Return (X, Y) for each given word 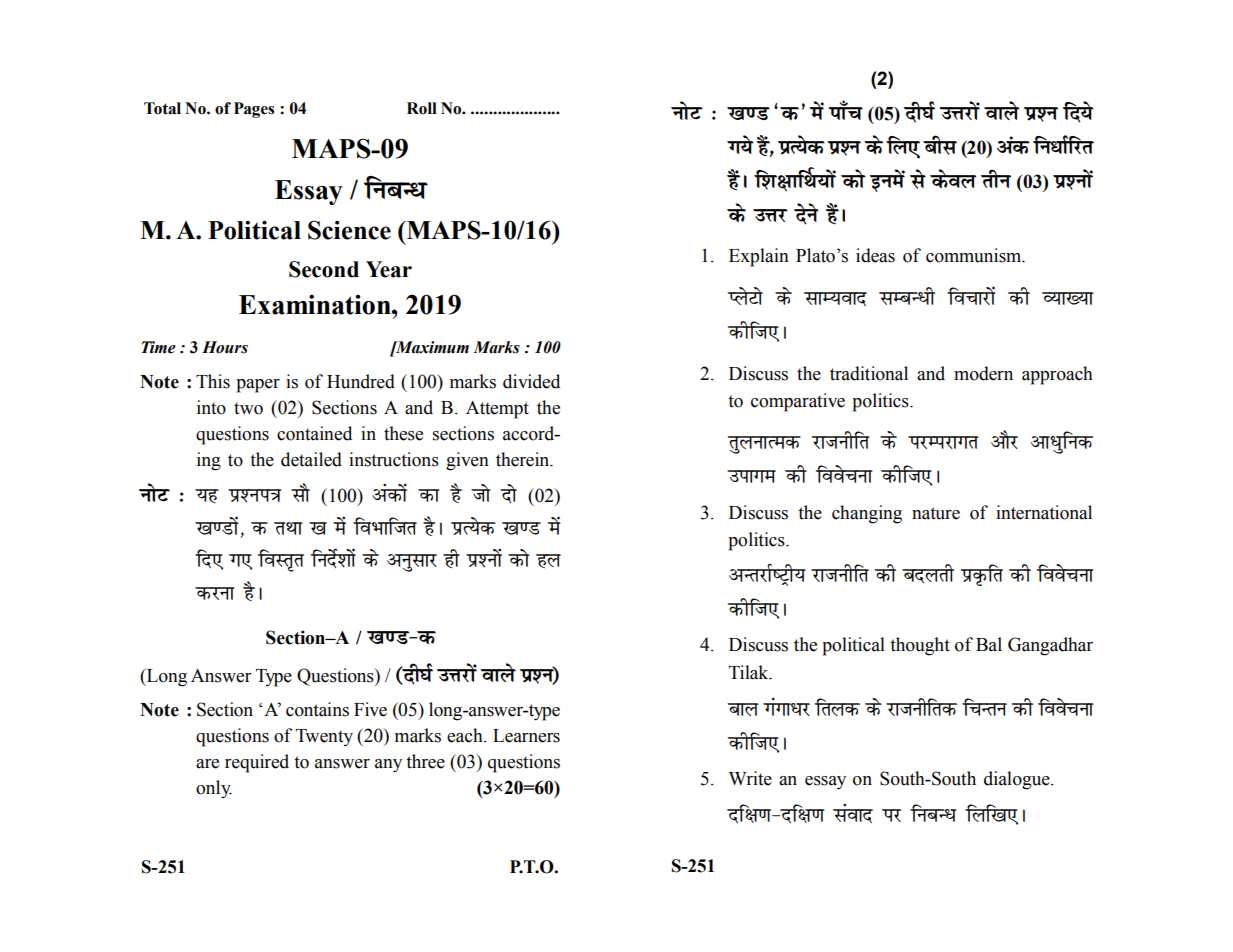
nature (936, 513)
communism (975, 255)
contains (317, 709)
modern (983, 373)
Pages (254, 110)
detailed (311, 459)
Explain (759, 257)
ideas (875, 255)
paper (258, 386)
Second (324, 269)
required (257, 763)
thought (920, 646)
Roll (422, 108)
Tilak (750, 672)
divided (531, 381)
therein (524, 459)
